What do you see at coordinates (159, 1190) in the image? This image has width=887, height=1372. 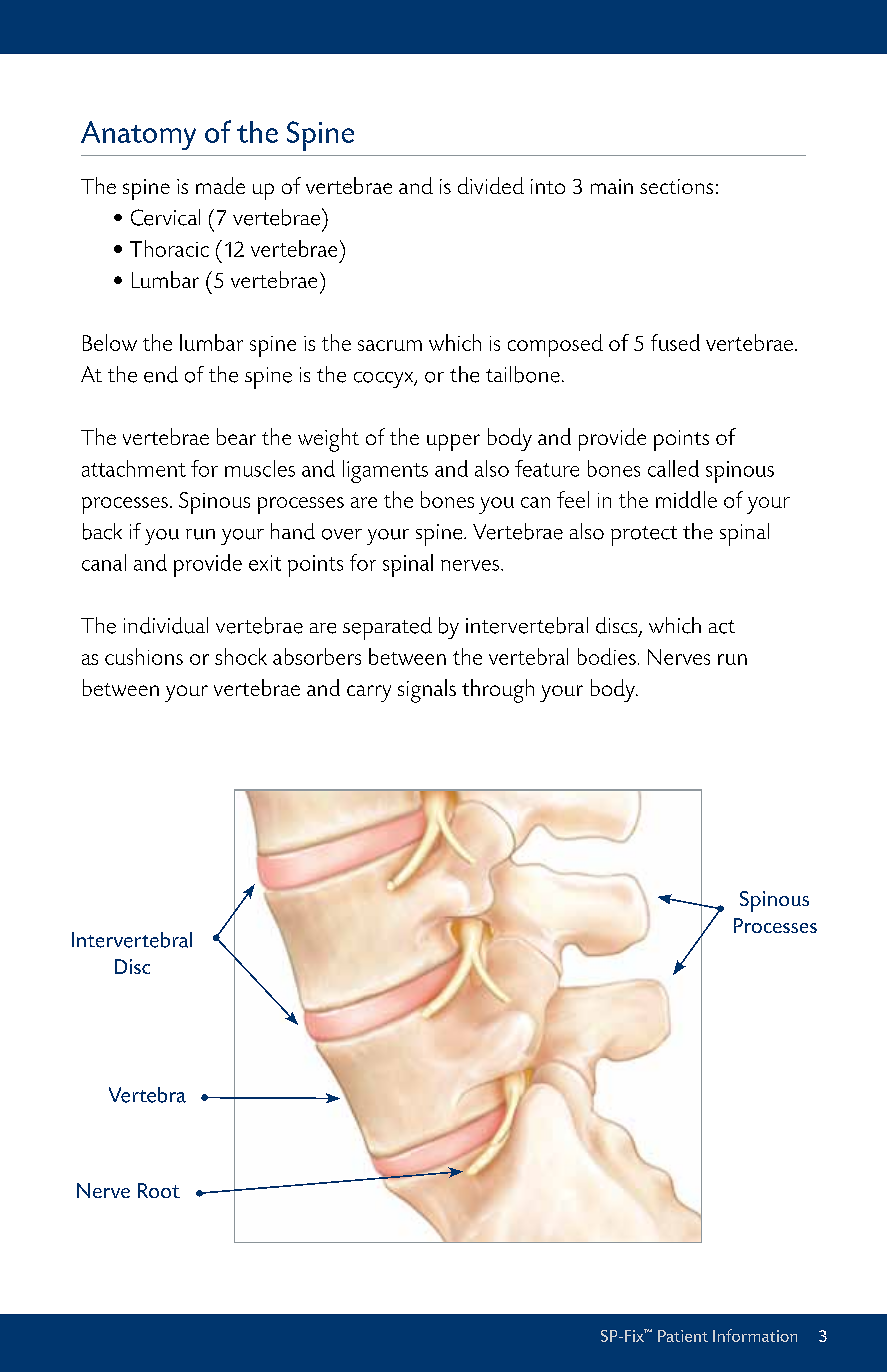 I see `Root` at bounding box center [159, 1190].
